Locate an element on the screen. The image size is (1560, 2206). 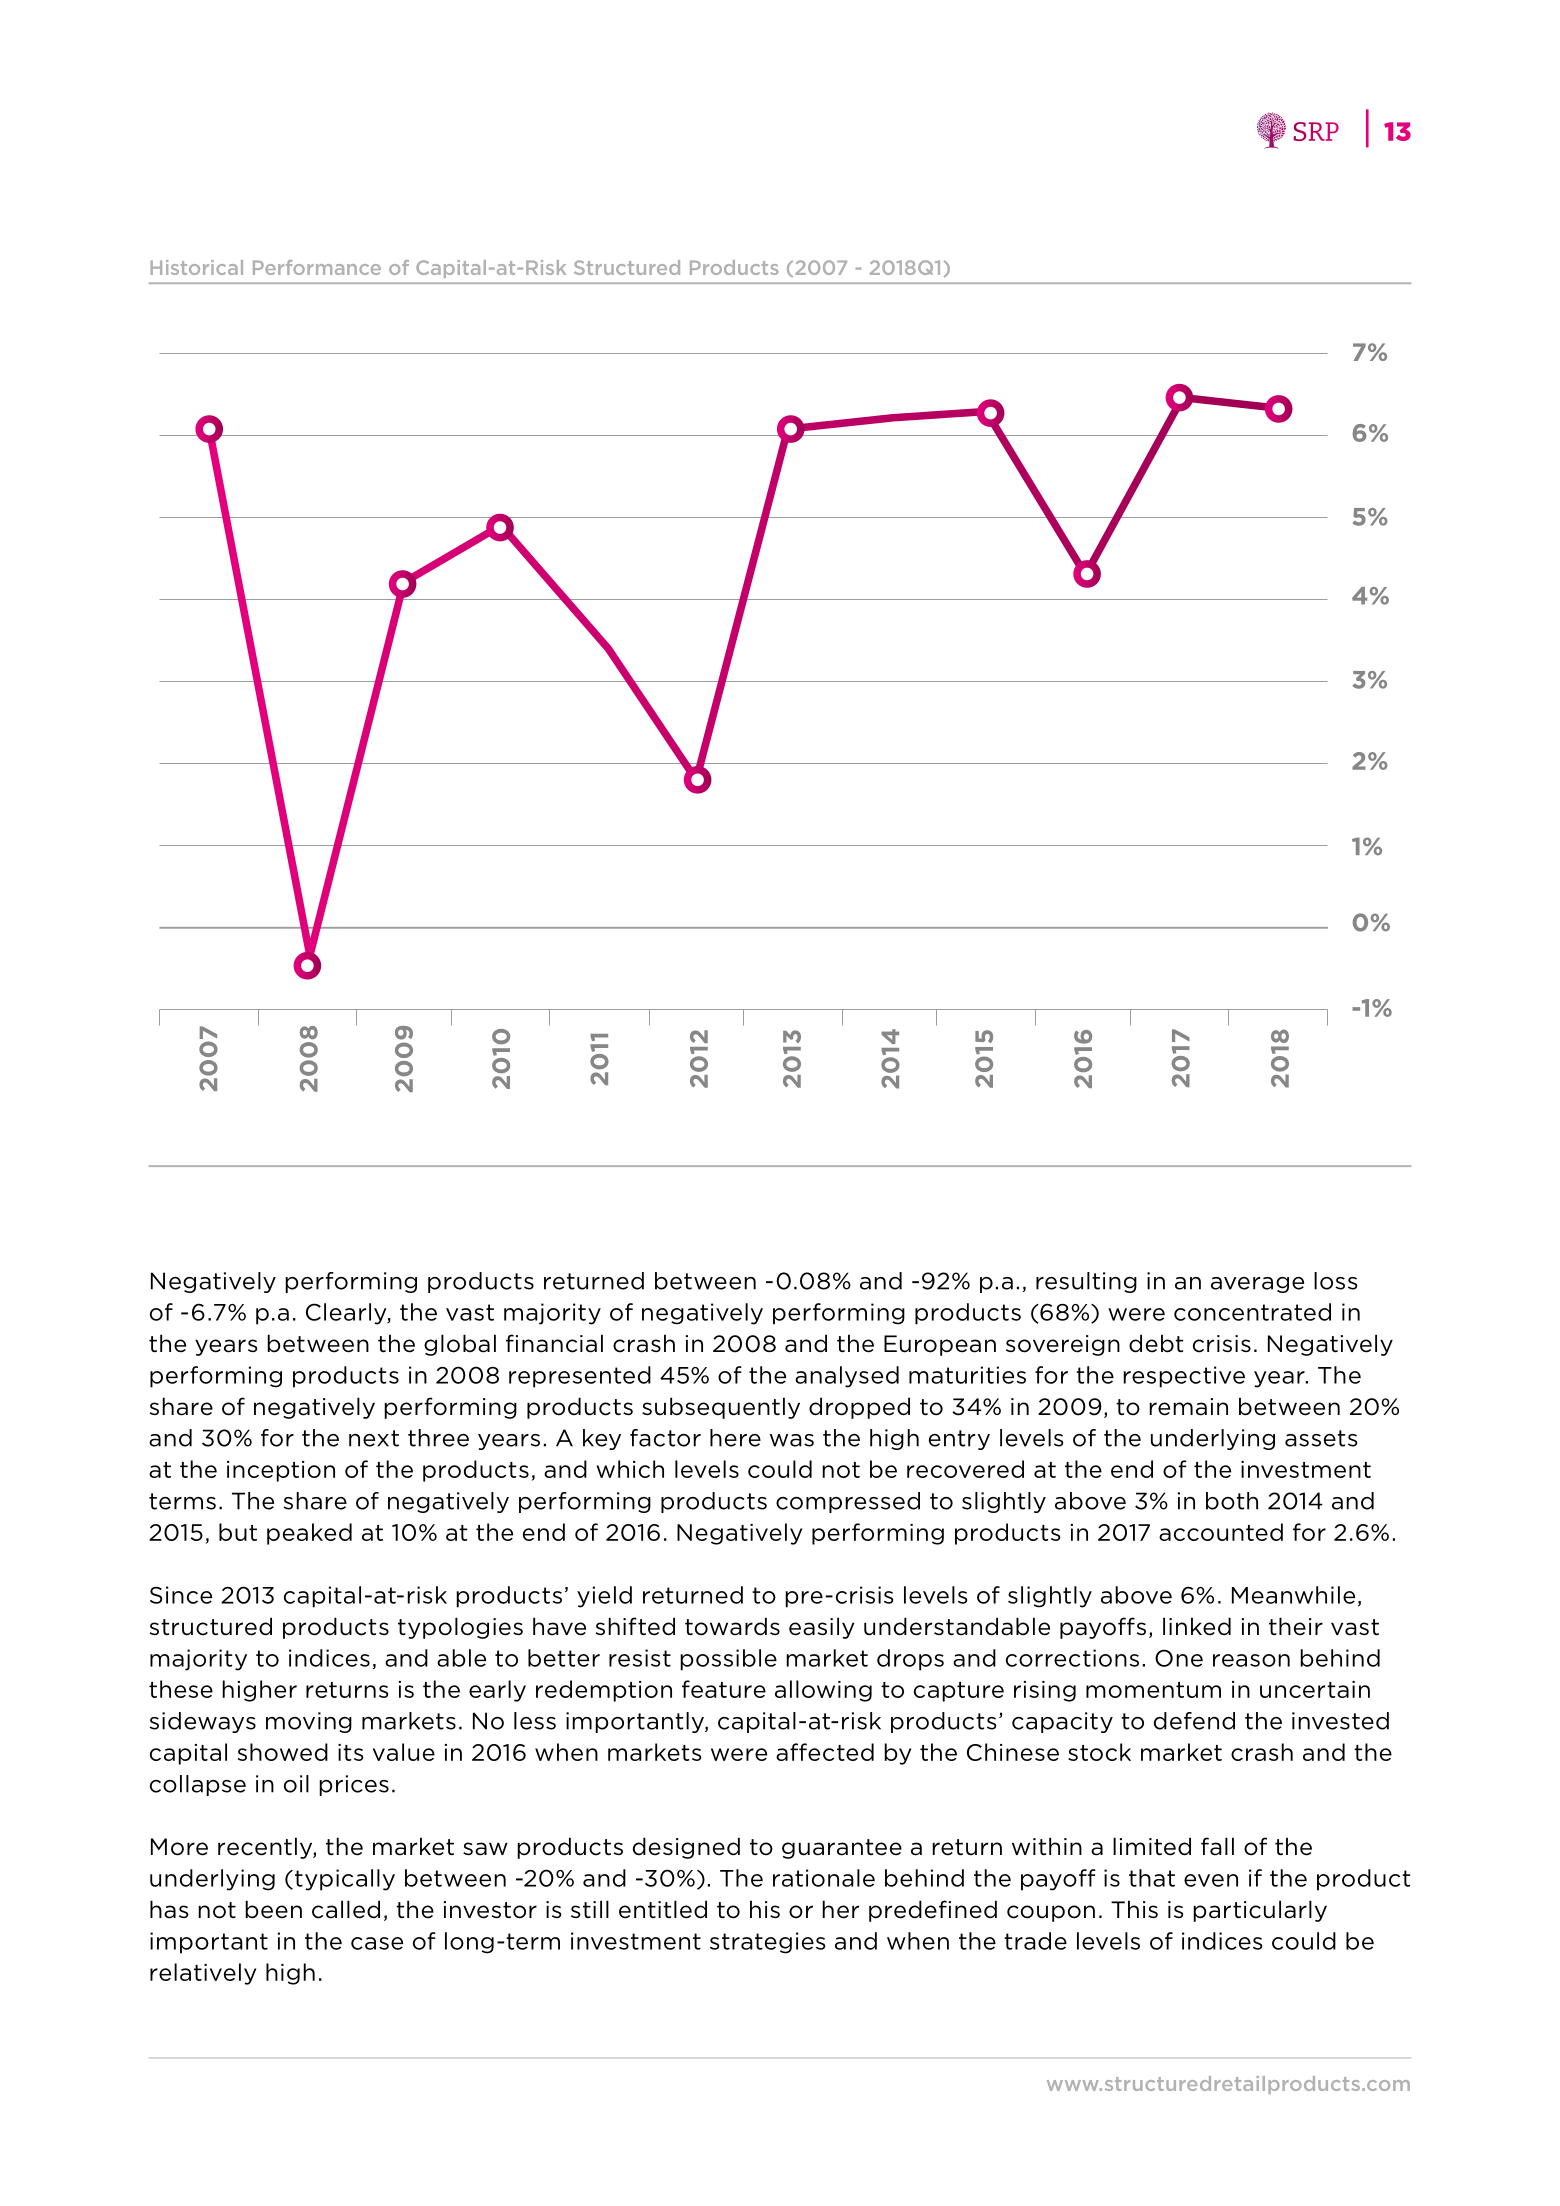
average is located at coordinates (1257, 1285).
